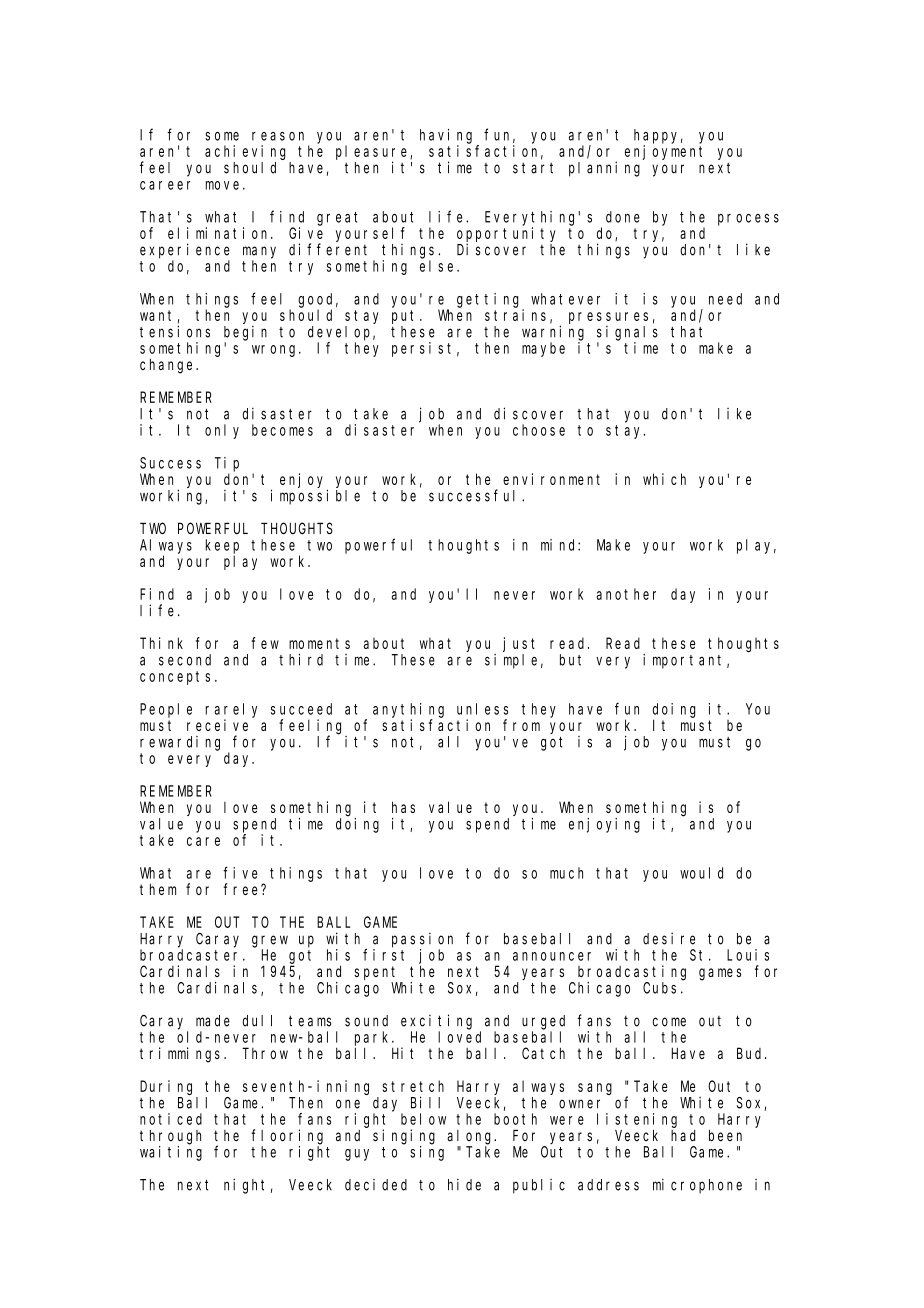 The height and width of the screenshot is (1308, 924). What do you see at coordinates (171, 1153) in the screenshot?
I see `waiting` at bounding box center [171, 1153].
